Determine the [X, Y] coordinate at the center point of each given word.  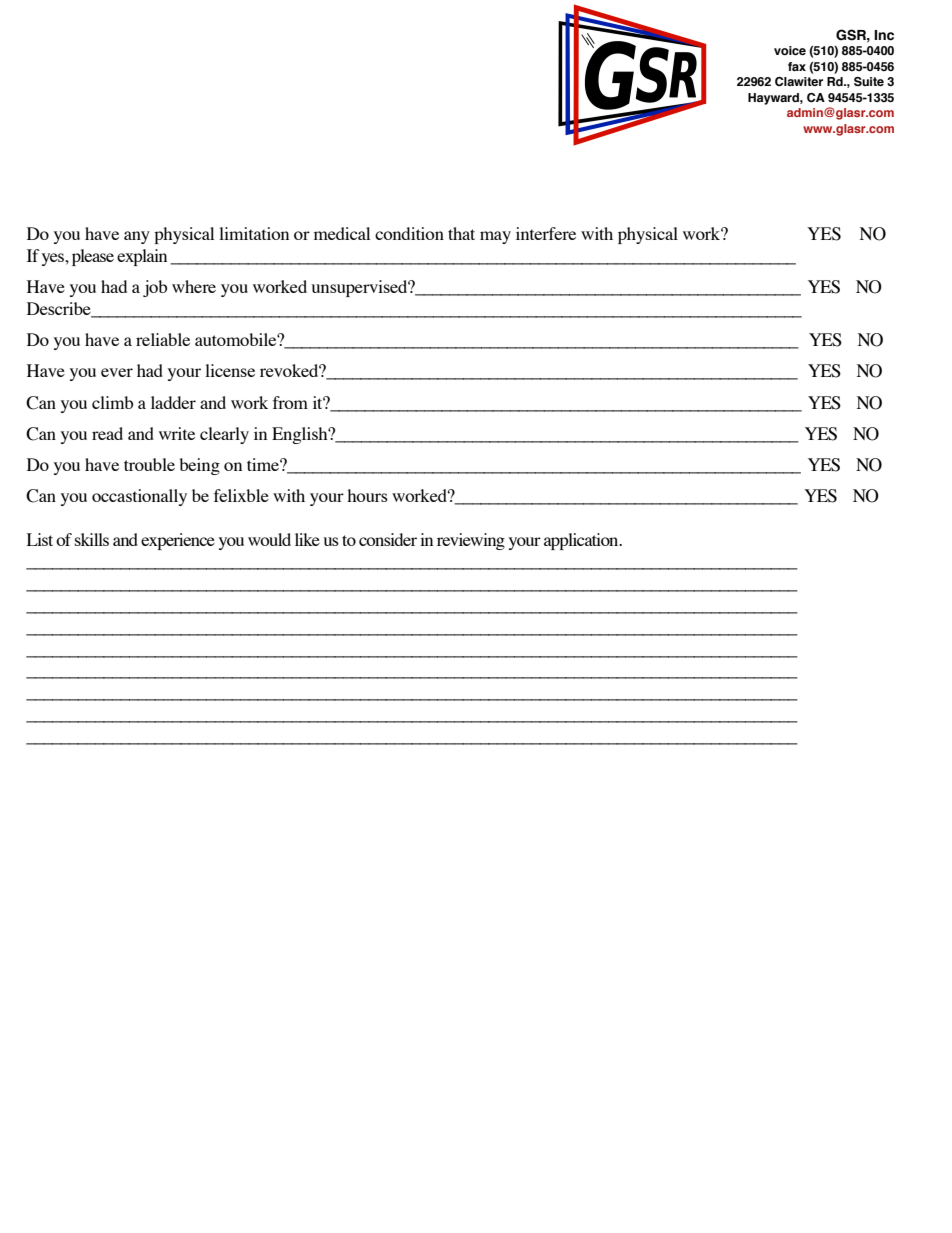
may [495, 237]
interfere [546, 233]
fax [797, 66]
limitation [254, 233]
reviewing [471, 541]
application [582, 541]
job [155, 288]
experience [178, 541]
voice [790, 50]
